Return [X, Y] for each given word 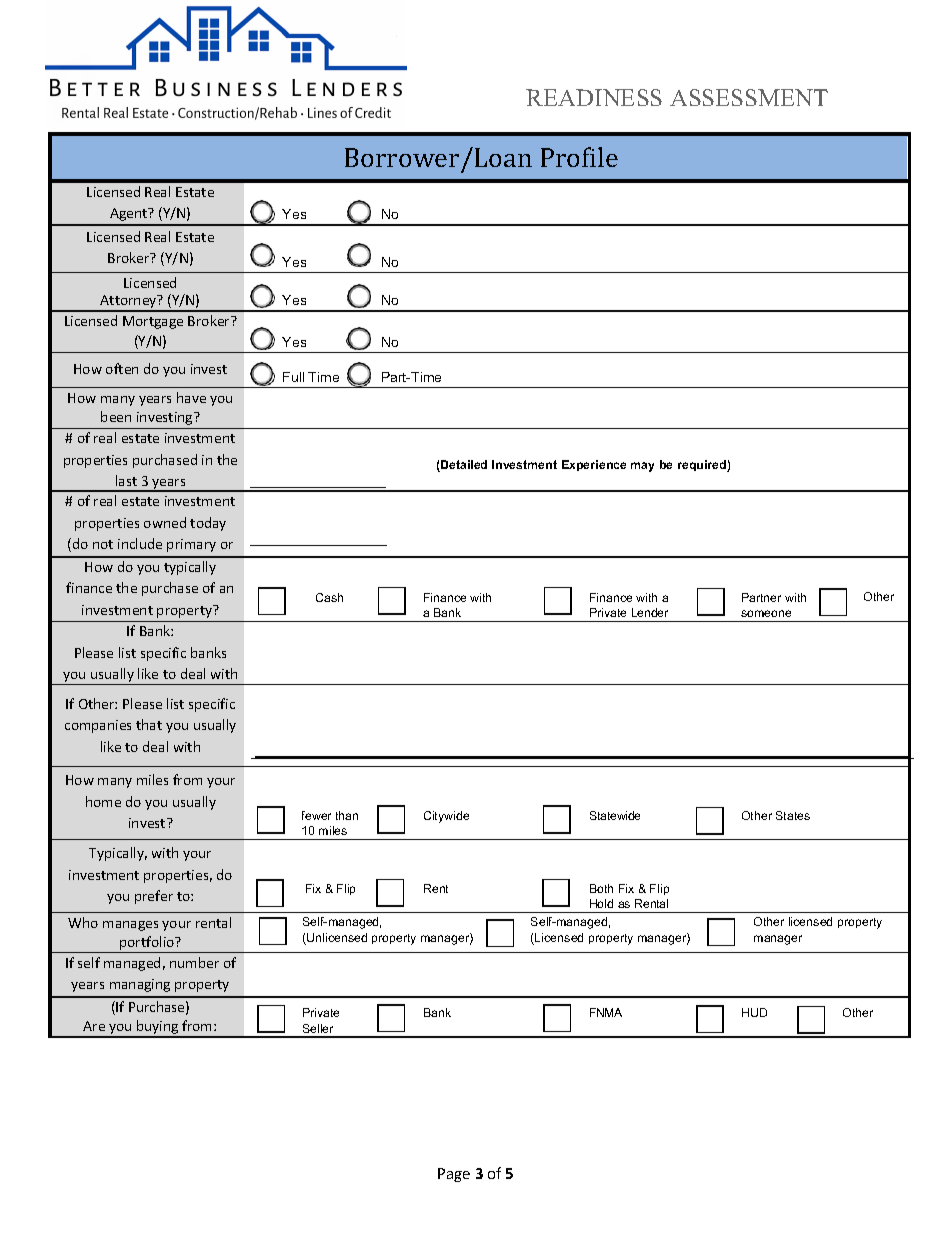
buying [158, 1028]
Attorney [129, 303]
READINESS [594, 97]
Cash [329, 597]
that [149, 724]
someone [766, 613]
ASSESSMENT [749, 97]
